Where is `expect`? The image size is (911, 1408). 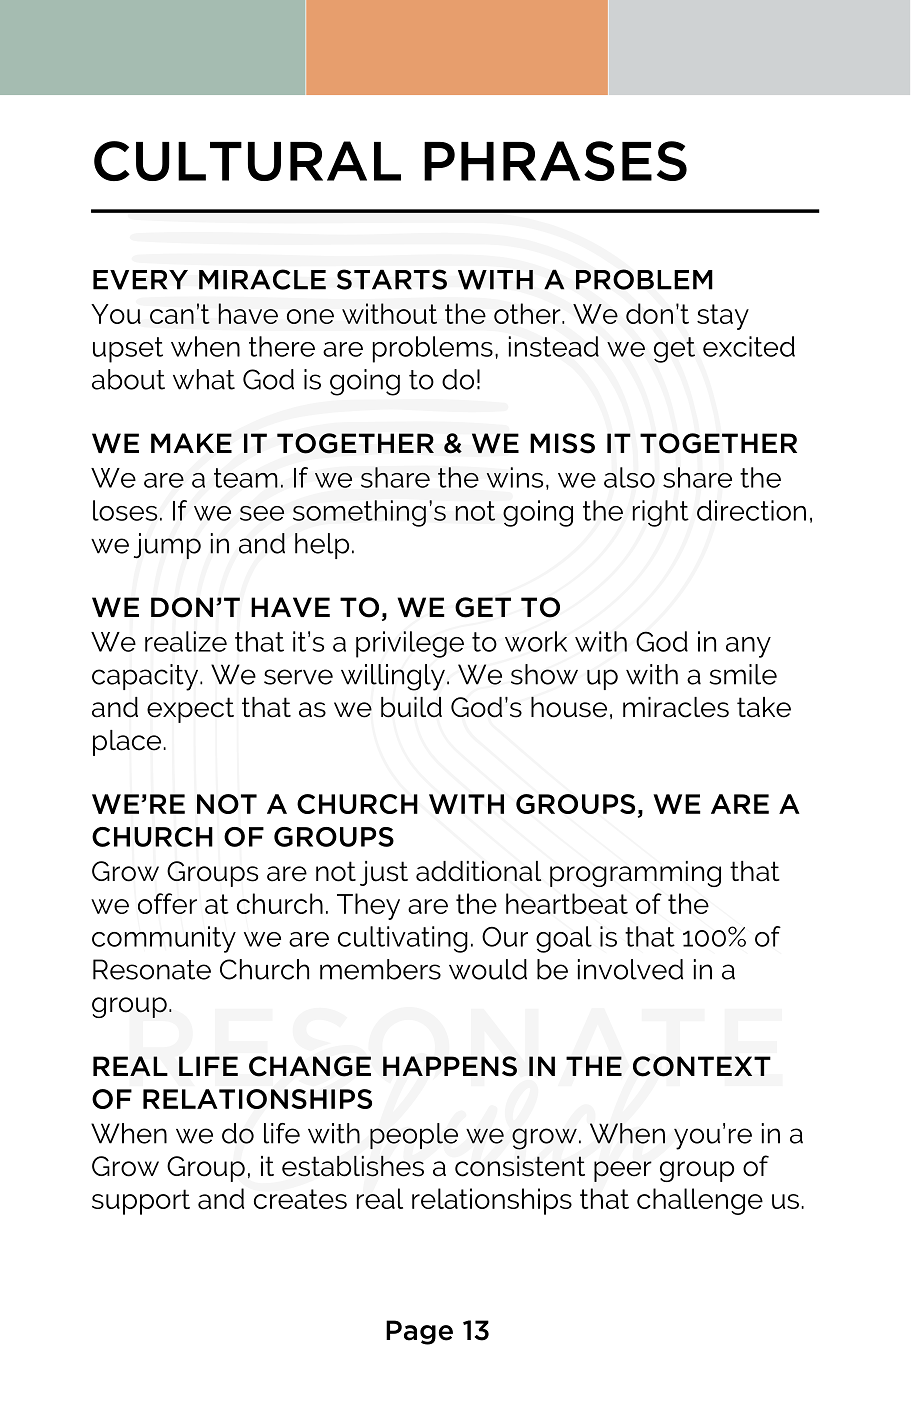
expect is located at coordinates (190, 710).
